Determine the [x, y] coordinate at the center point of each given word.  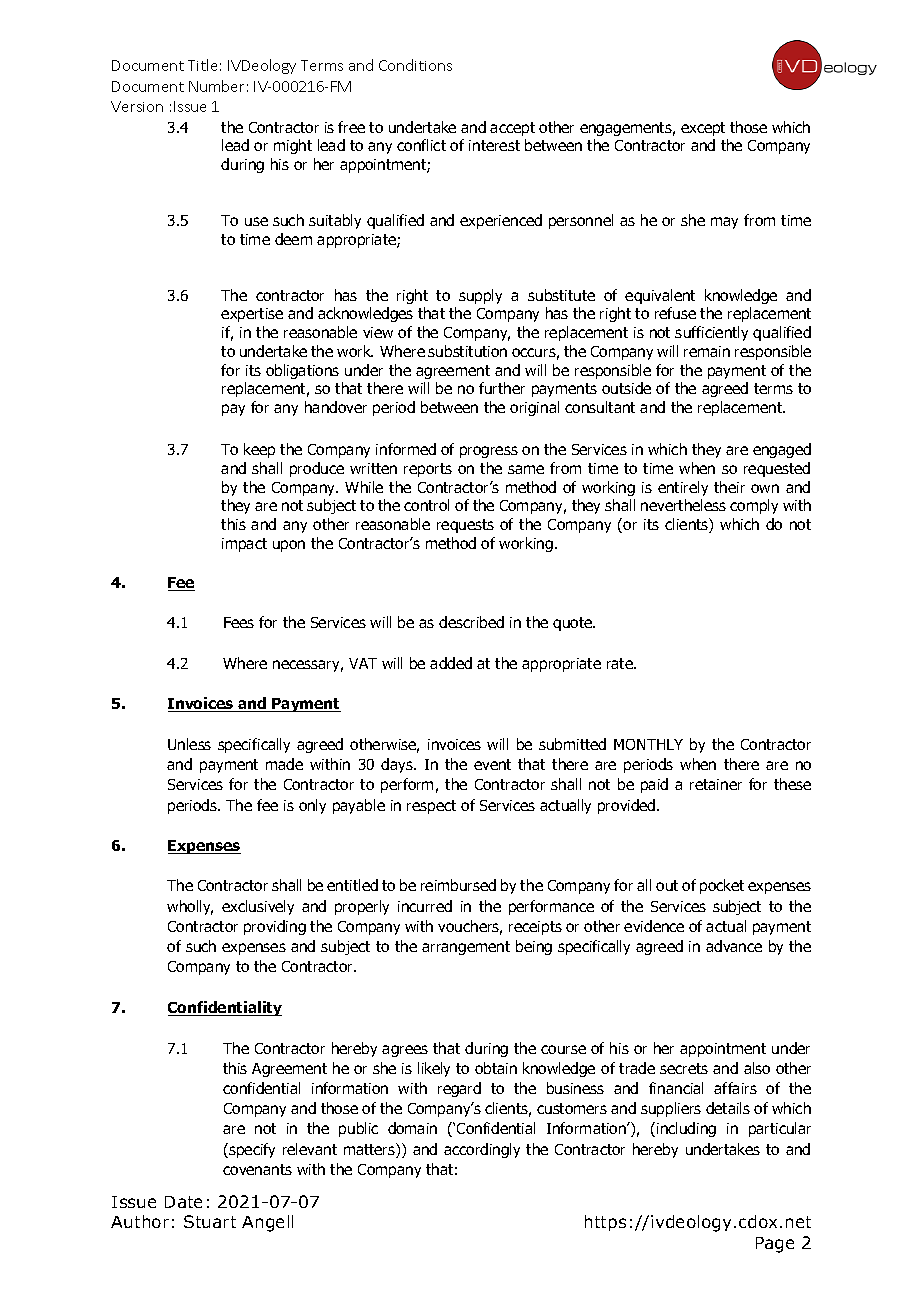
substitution [467, 351]
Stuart [210, 1221]
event [492, 764]
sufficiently [711, 333]
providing [275, 927]
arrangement [466, 948]
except [703, 129]
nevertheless [683, 505]
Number [216, 86]
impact [244, 545]
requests [465, 526]
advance [734, 946]
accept [512, 129]
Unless [189, 744]
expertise [252, 315]
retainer [716, 784]
